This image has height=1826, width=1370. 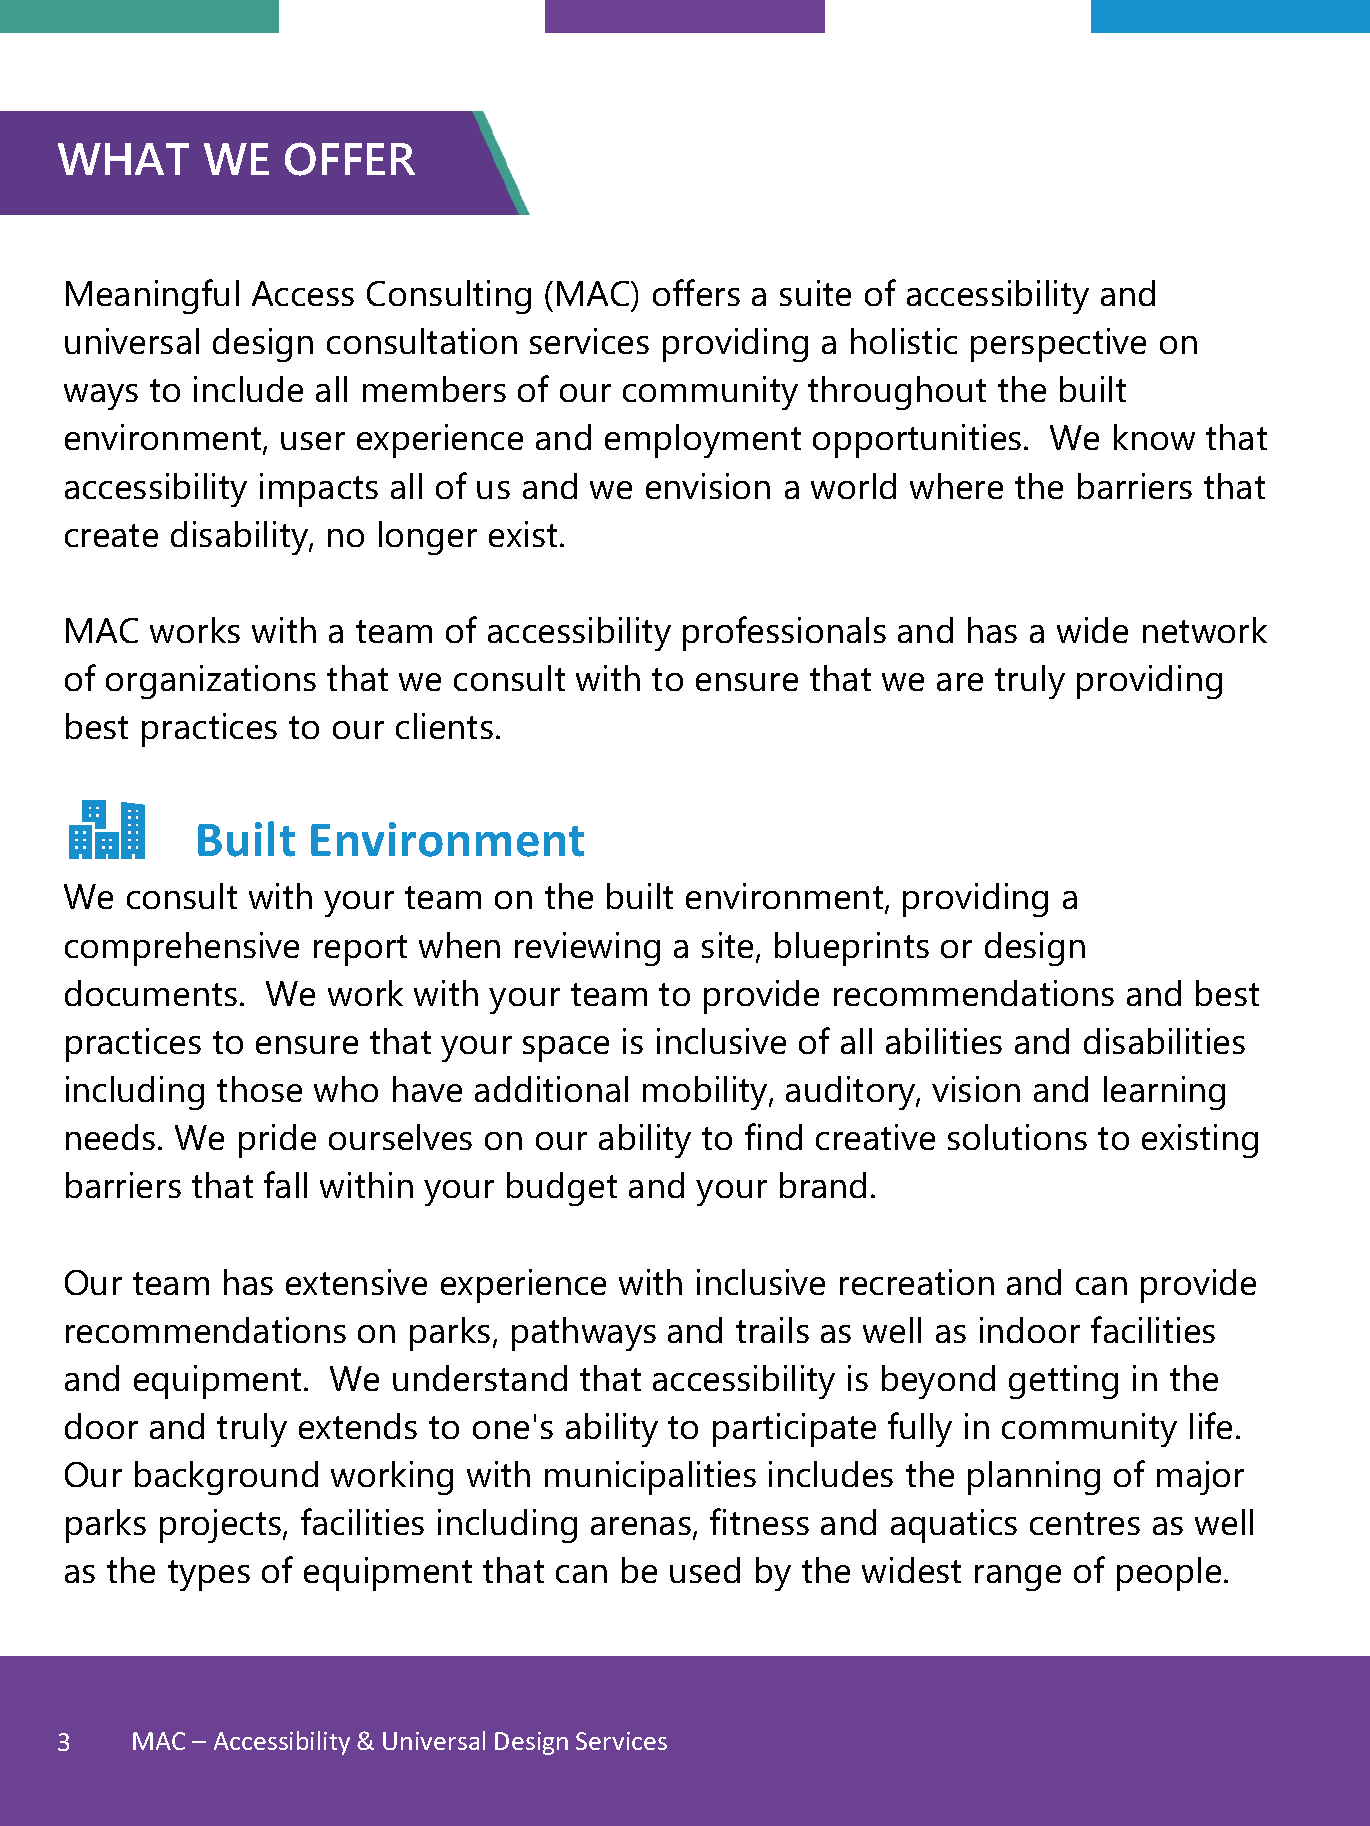 What do you see at coordinates (852, 949) in the image?
I see `blueprints` at bounding box center [852, 949].
